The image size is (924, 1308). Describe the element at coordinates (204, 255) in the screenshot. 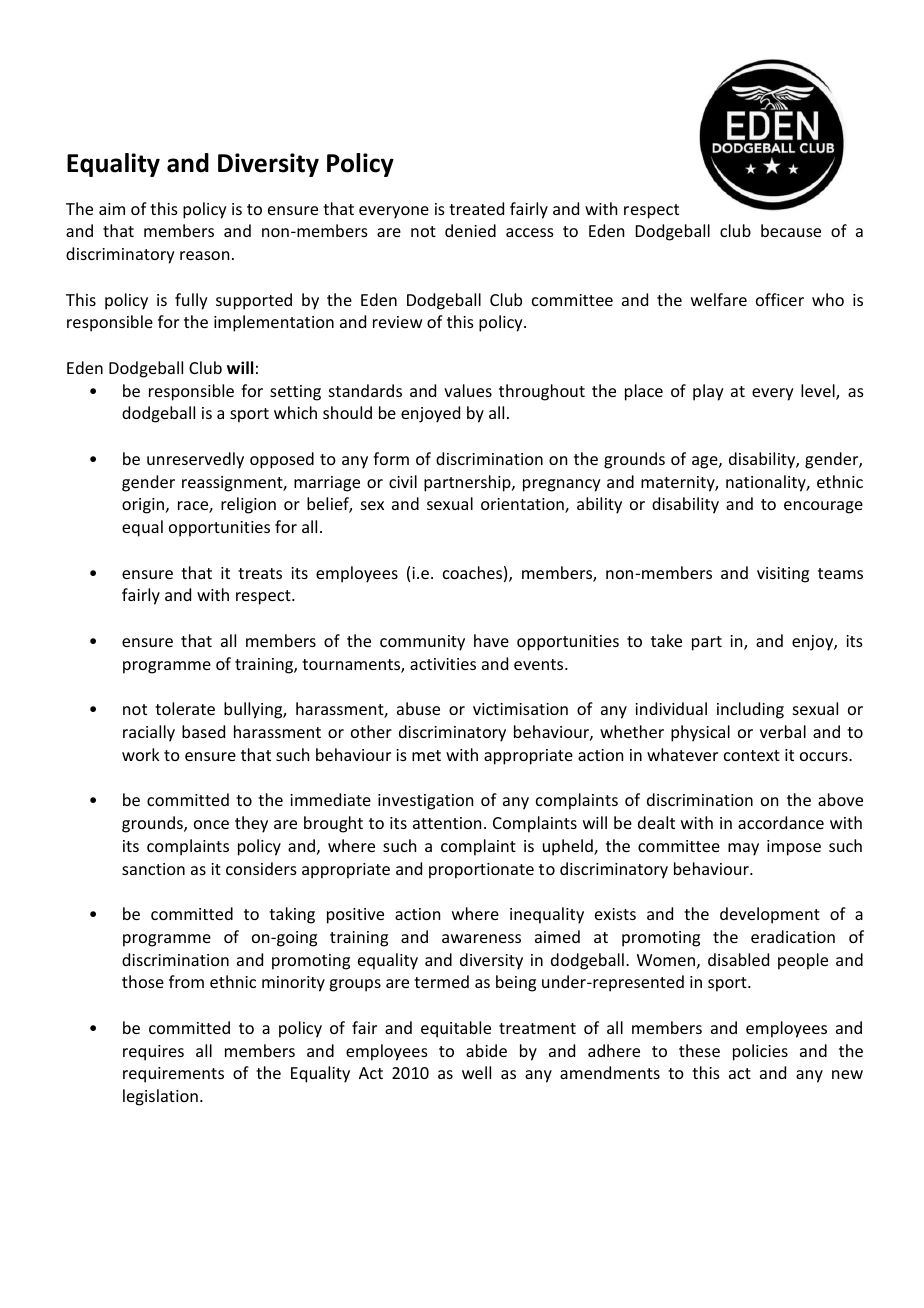

I see `reason` at that location.
